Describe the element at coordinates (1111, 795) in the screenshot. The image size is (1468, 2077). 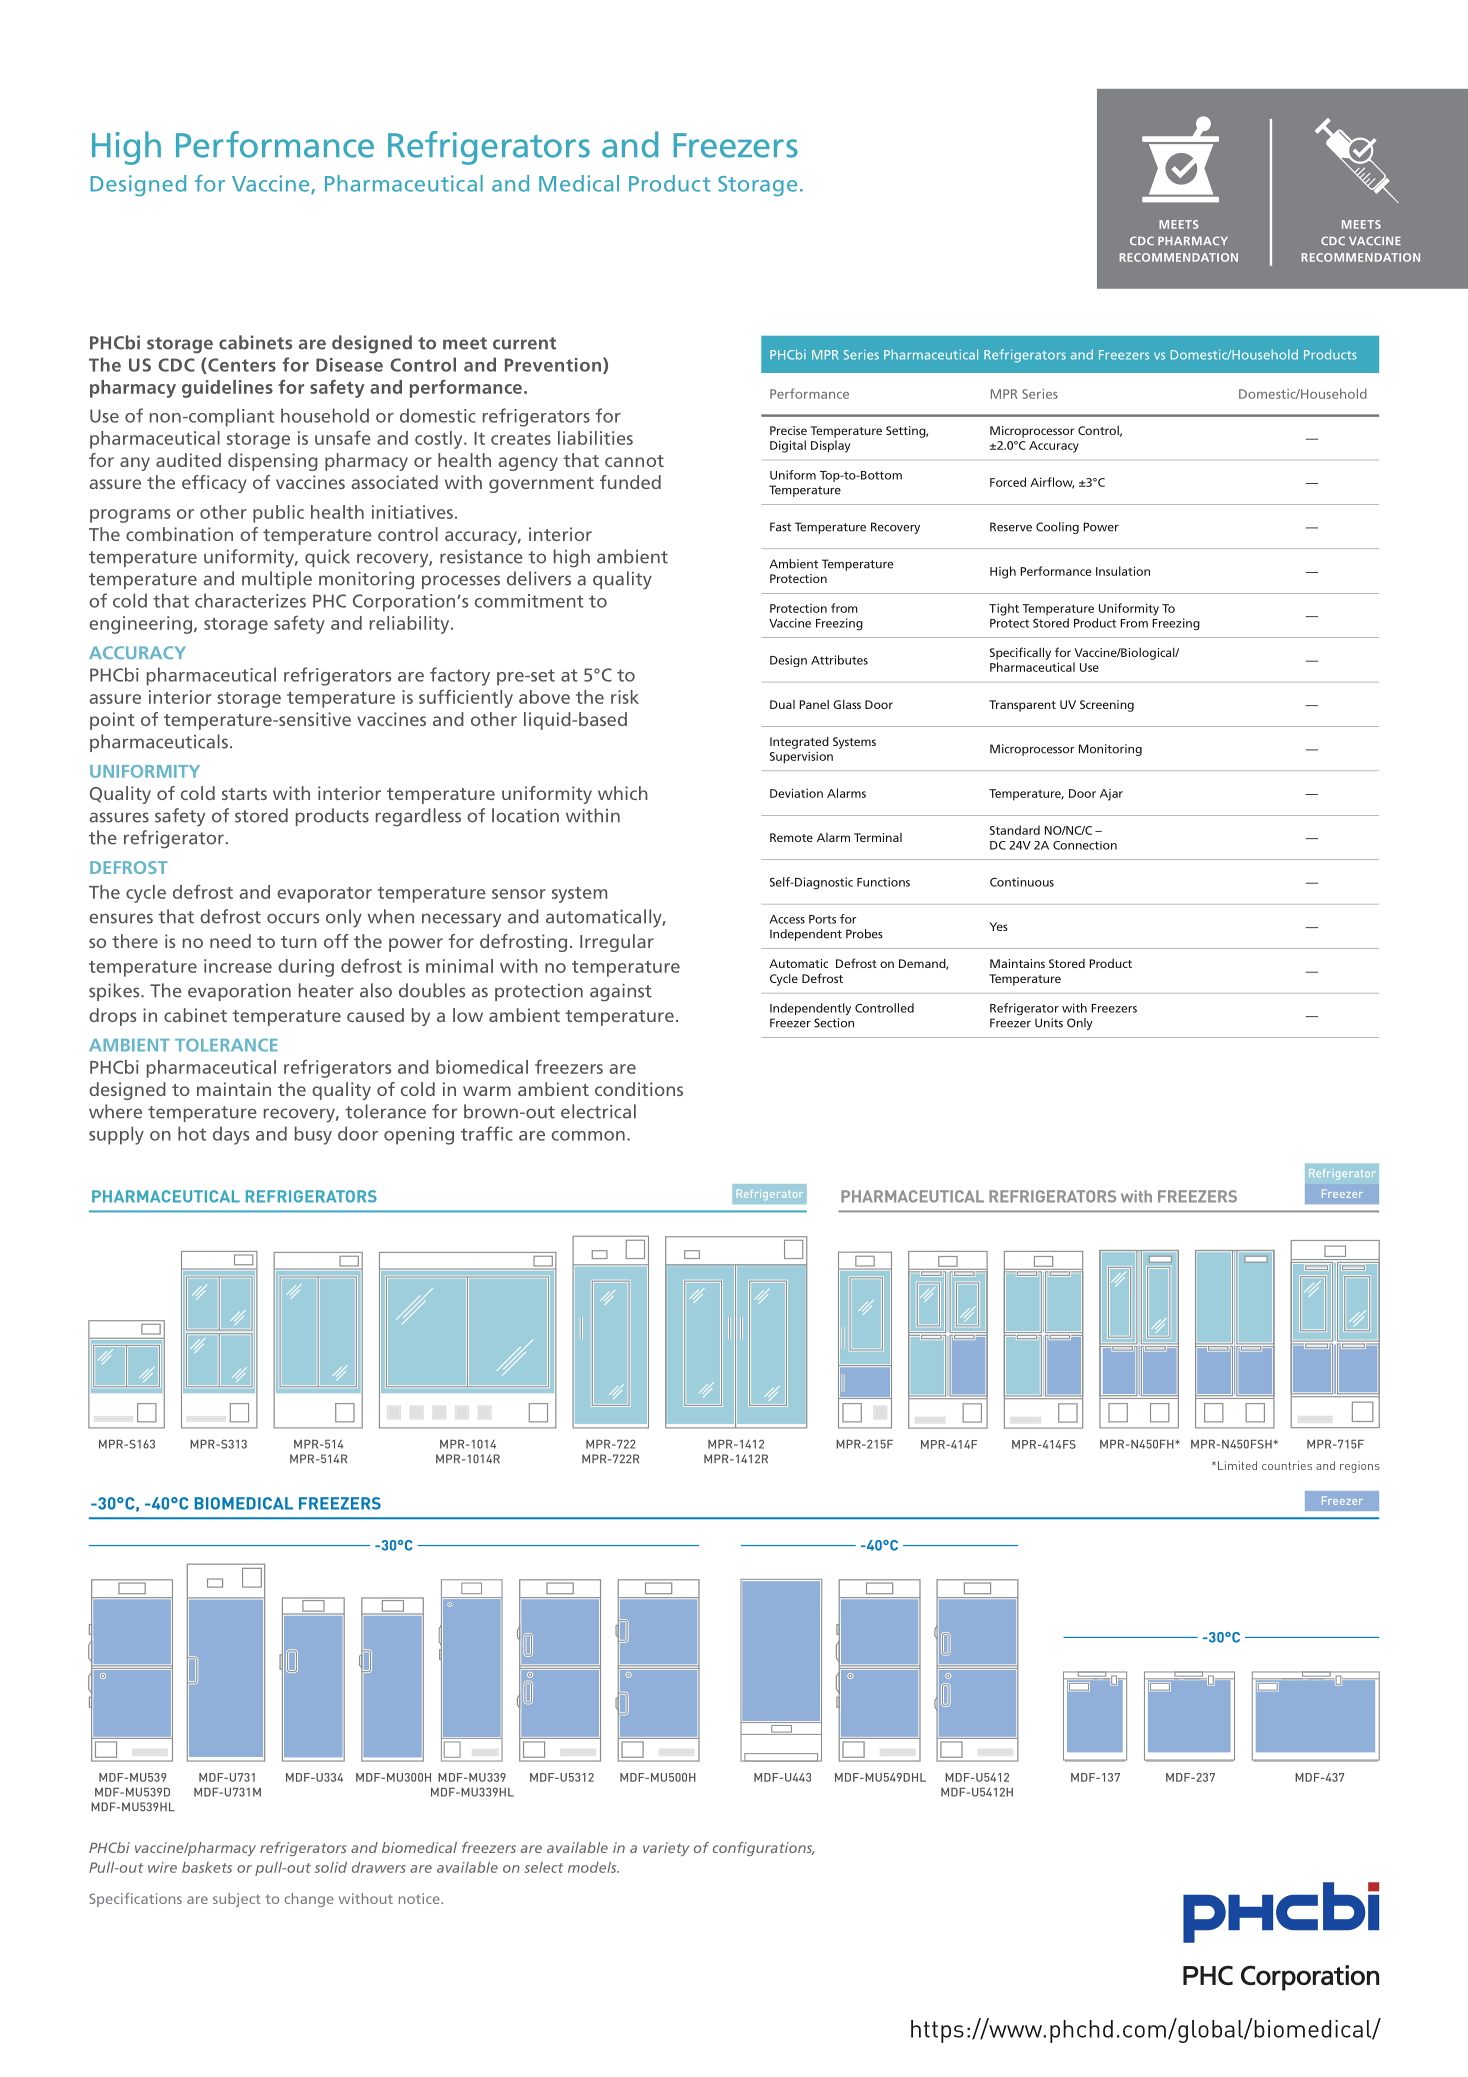
I see `Ajar` at that location.
